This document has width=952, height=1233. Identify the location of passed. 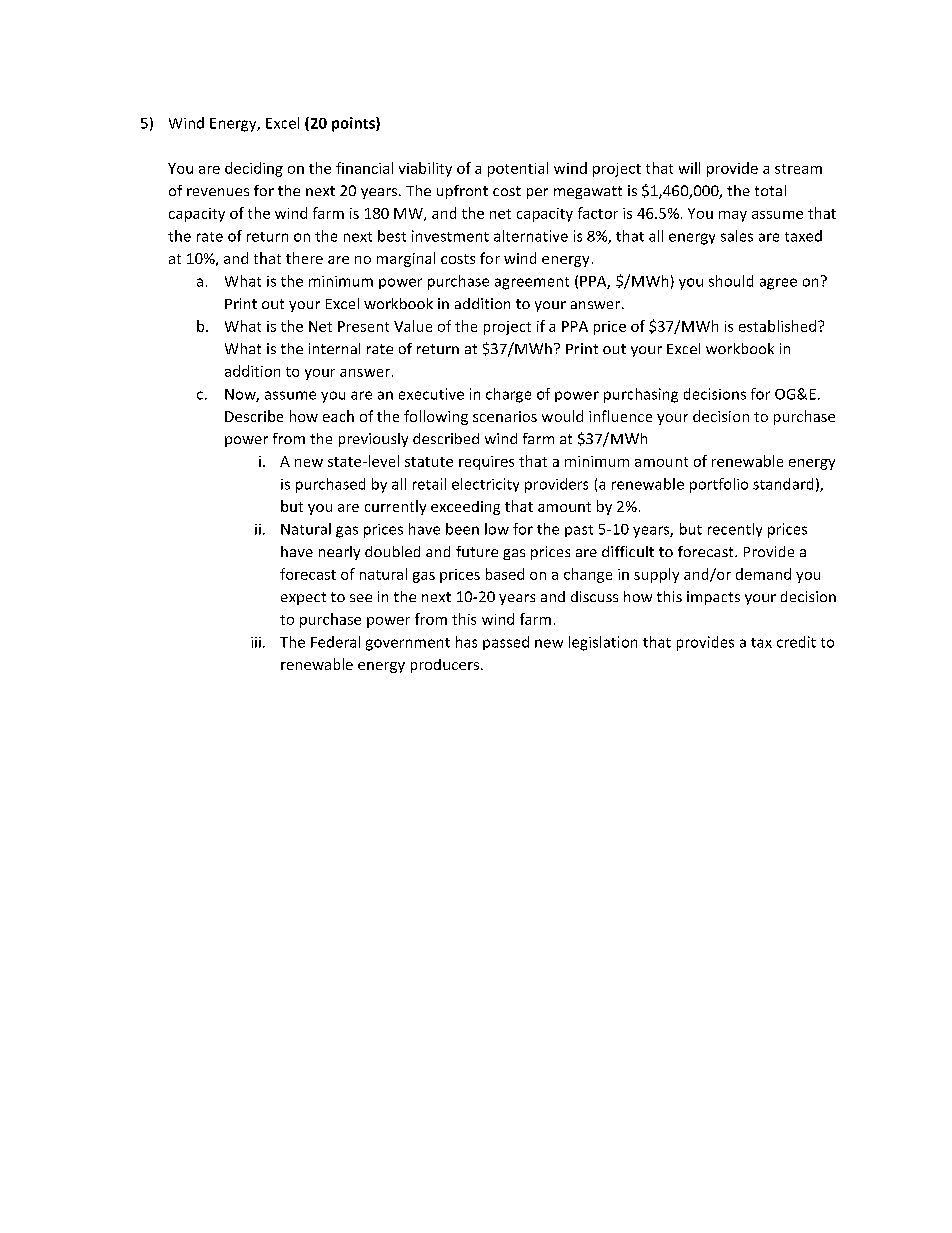
(506, 643).
